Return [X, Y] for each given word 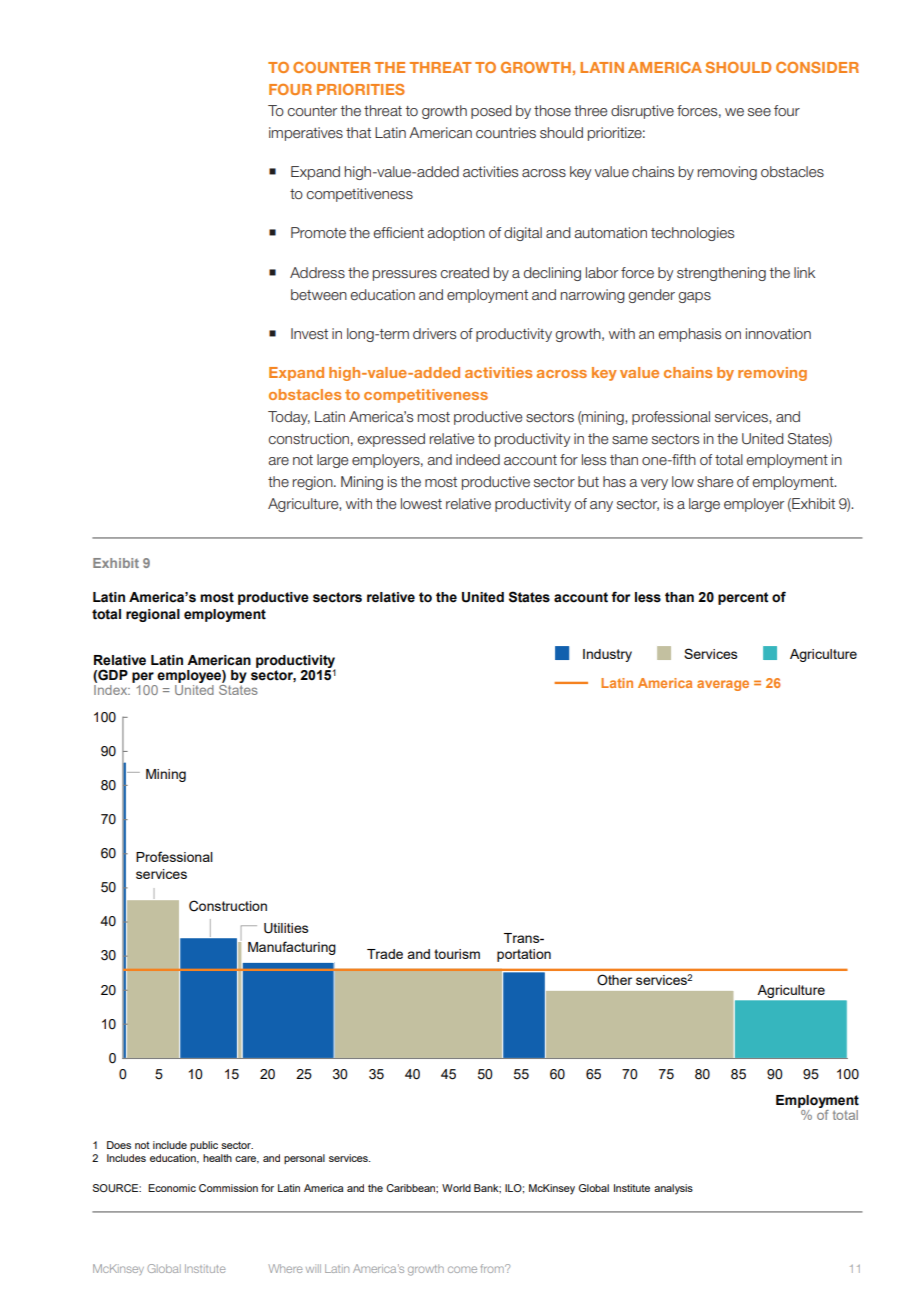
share [715, 481]
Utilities [286, 928]
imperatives [306, 134]
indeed [478, 459]
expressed [391, 440]
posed [491, 112]
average [723, 685]
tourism [457, 954]
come [462, 1269]
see [759, 112]
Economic [172, 1188]
